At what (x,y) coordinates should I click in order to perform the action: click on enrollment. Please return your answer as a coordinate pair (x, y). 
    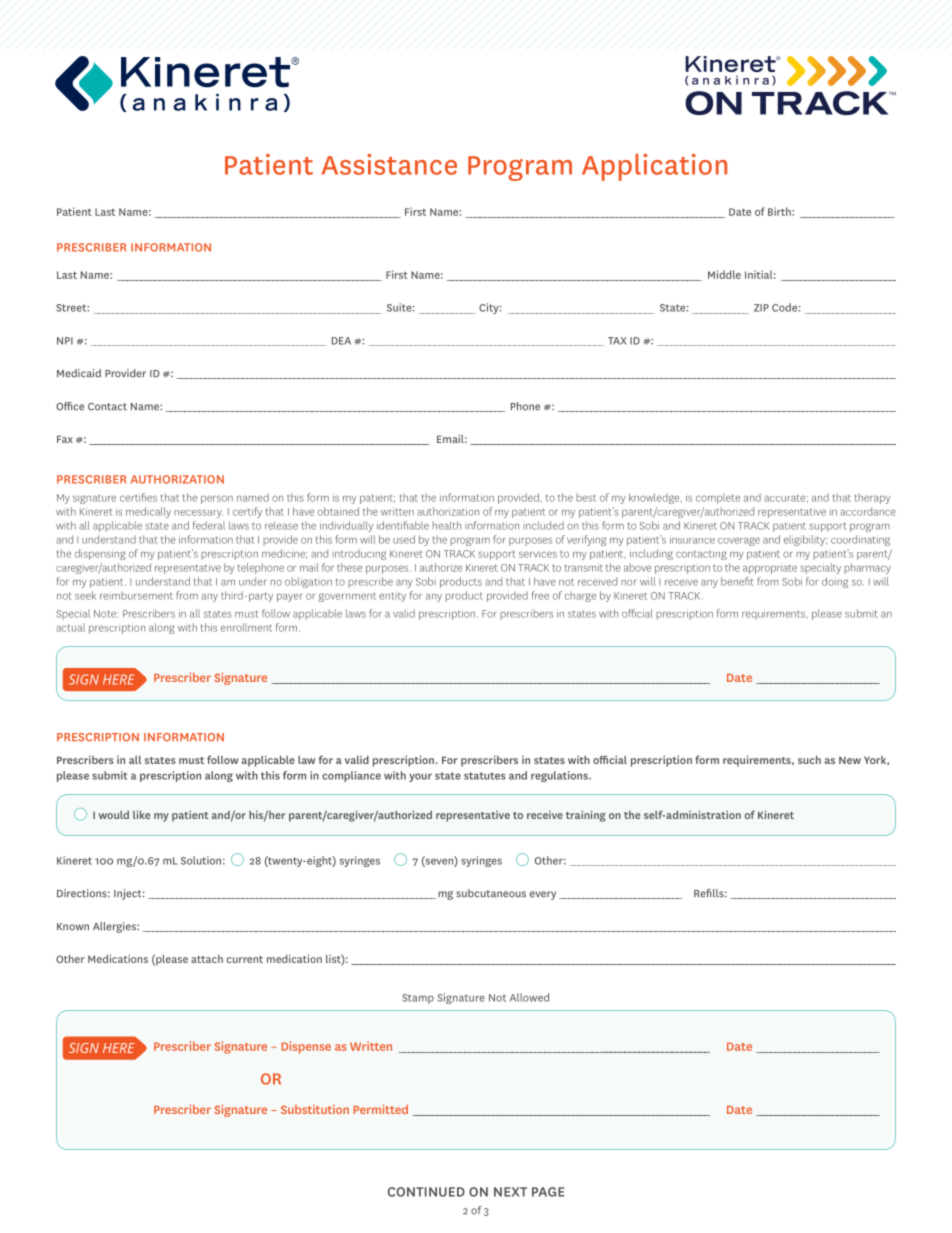
    Looking at the image, I should click on (246, 627).
